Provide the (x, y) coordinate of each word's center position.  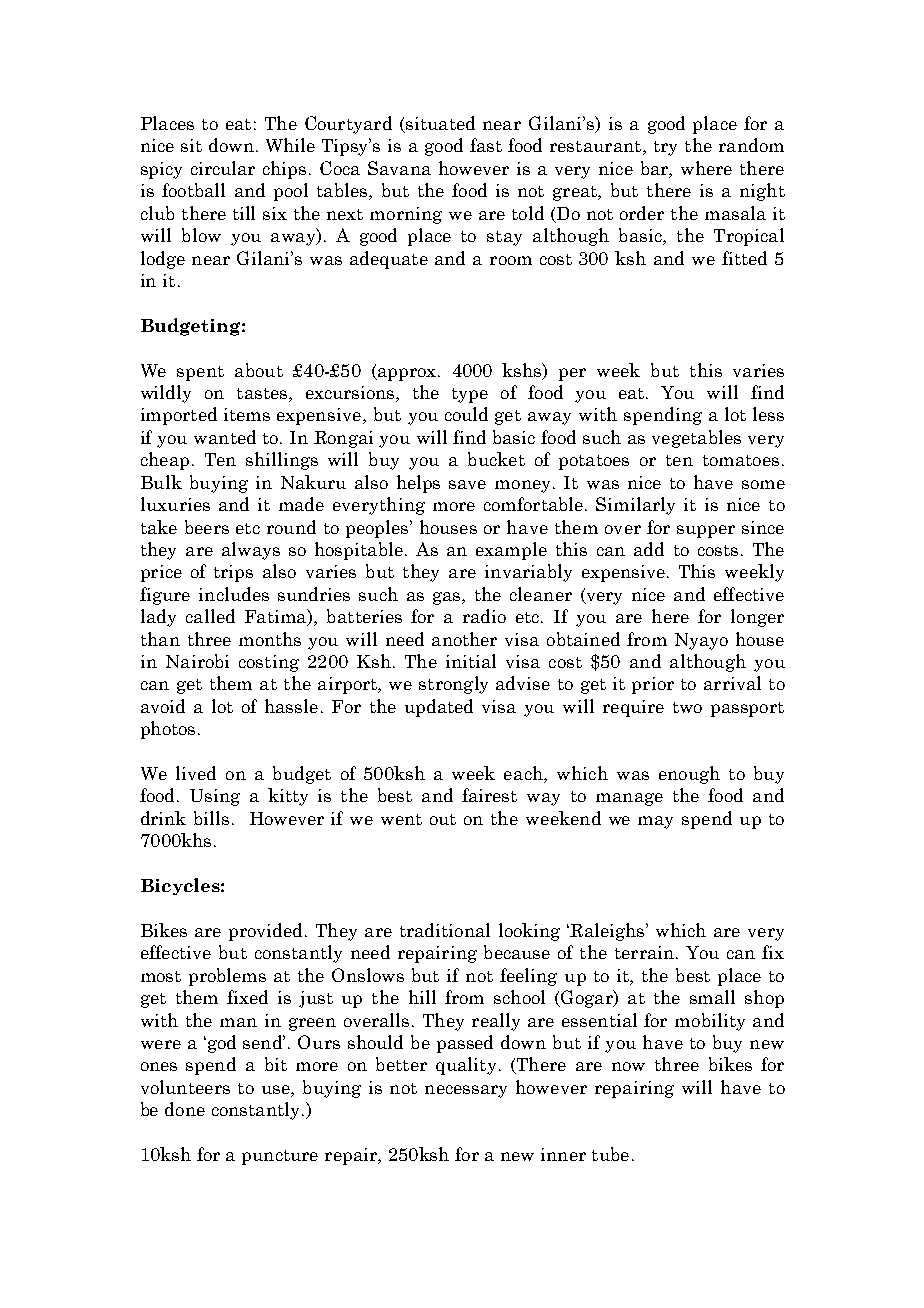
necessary (466, 1091)
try (665, 148)
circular (223, 168)
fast (486, 145)
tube (610, 1154)
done (185, 1109)
